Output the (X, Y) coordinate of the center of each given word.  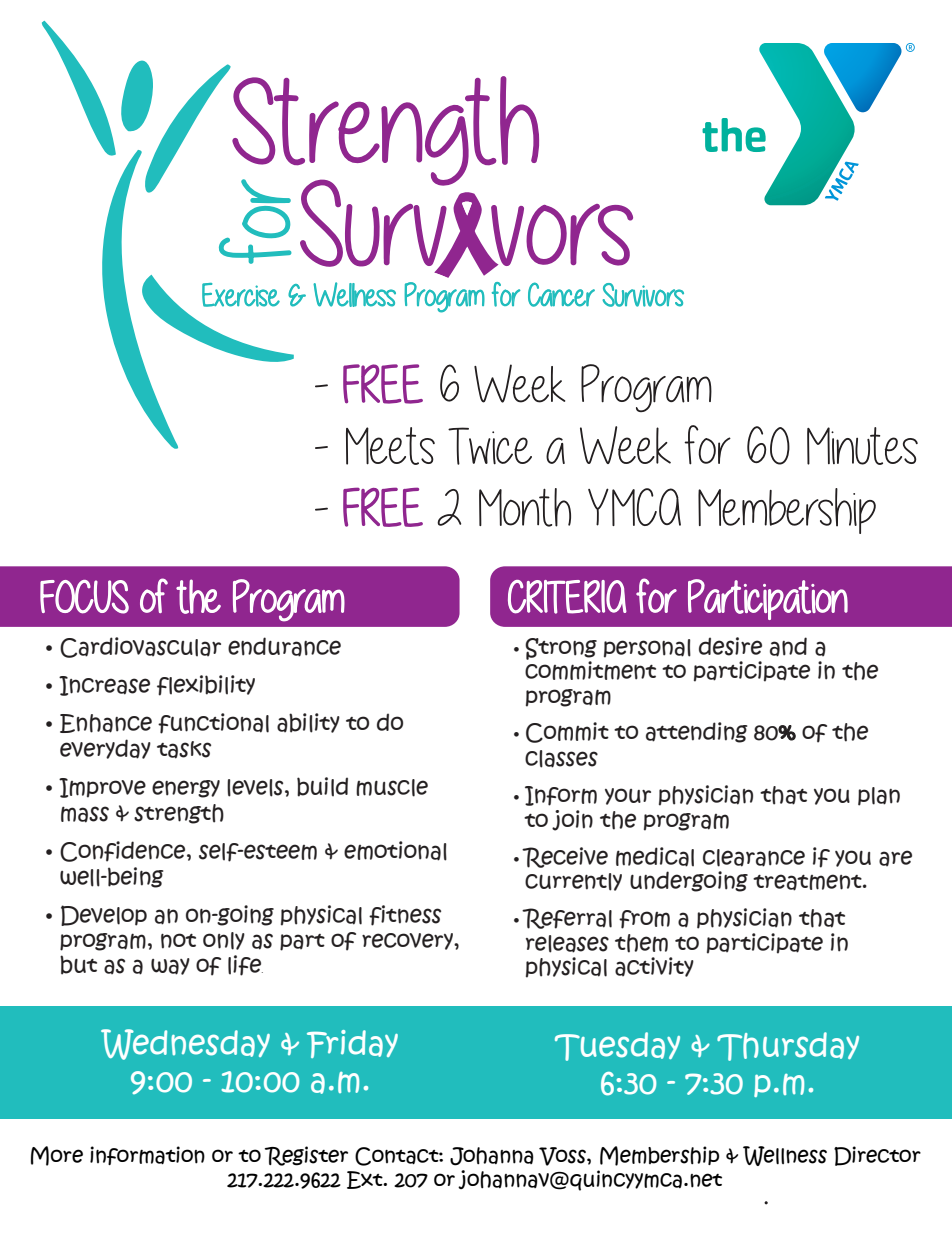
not (178, 941)
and (788, 647)
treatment (808, 882)
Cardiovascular (140, 647)
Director (877, 1156)
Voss (563, 1156)
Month (525, 507)
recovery (408, 941)
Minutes (862, 446)
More (57, 1156)
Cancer (561, 294)
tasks (184, 750)
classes (561, 759)
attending (696, 732)
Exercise (241, 295)
